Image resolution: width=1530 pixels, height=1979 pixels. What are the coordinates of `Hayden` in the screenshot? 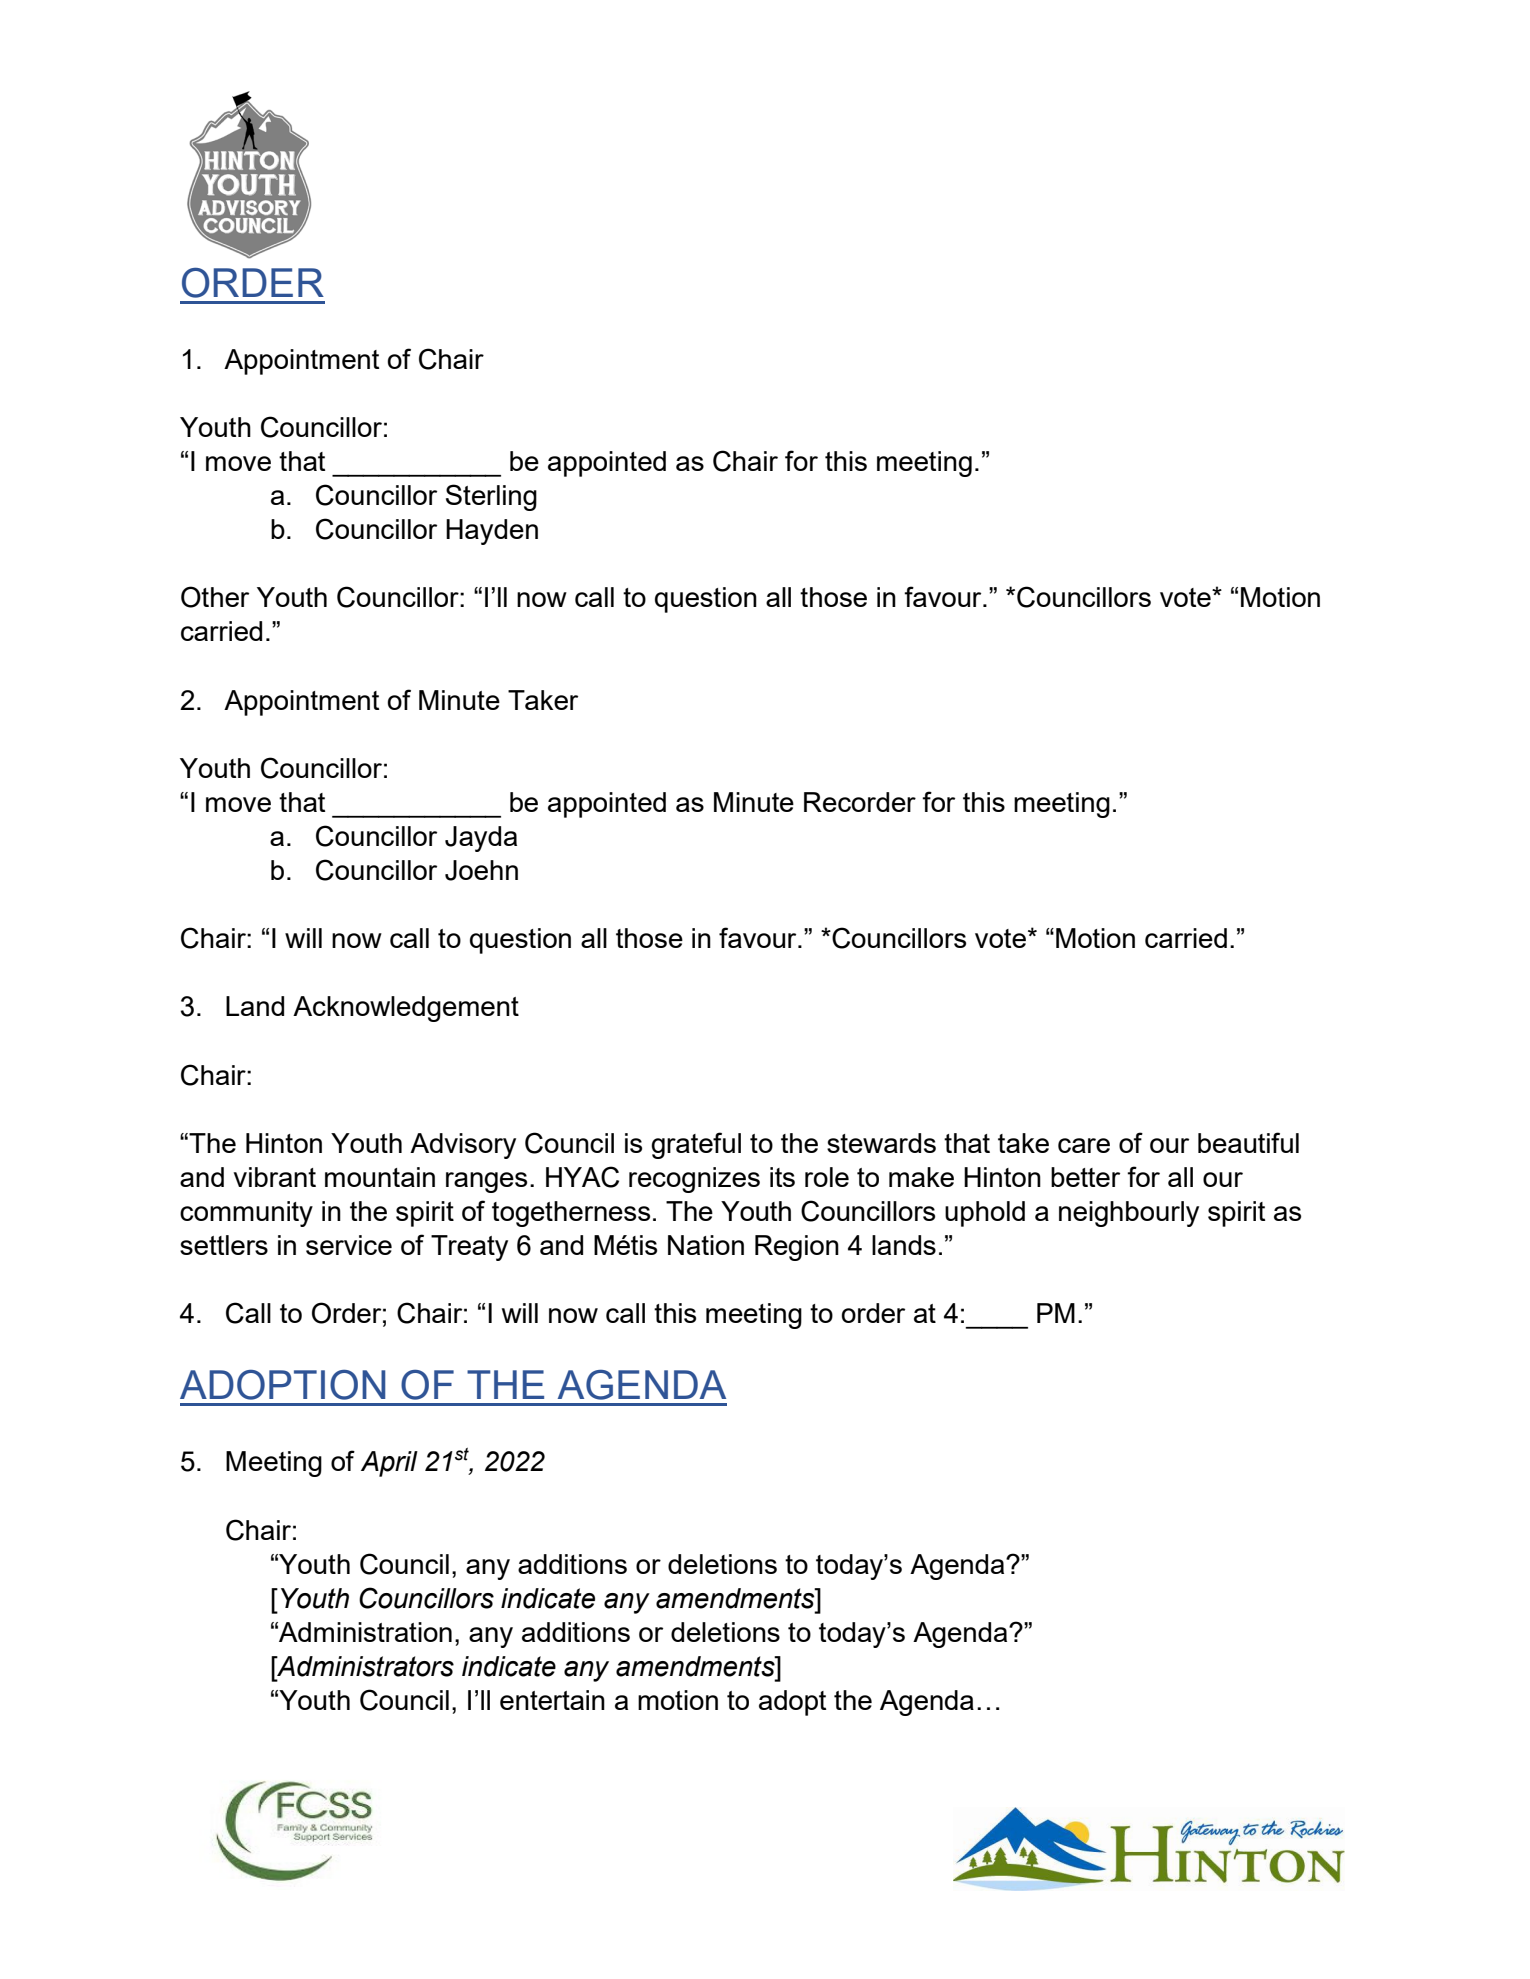 It's located at (492, 532).
